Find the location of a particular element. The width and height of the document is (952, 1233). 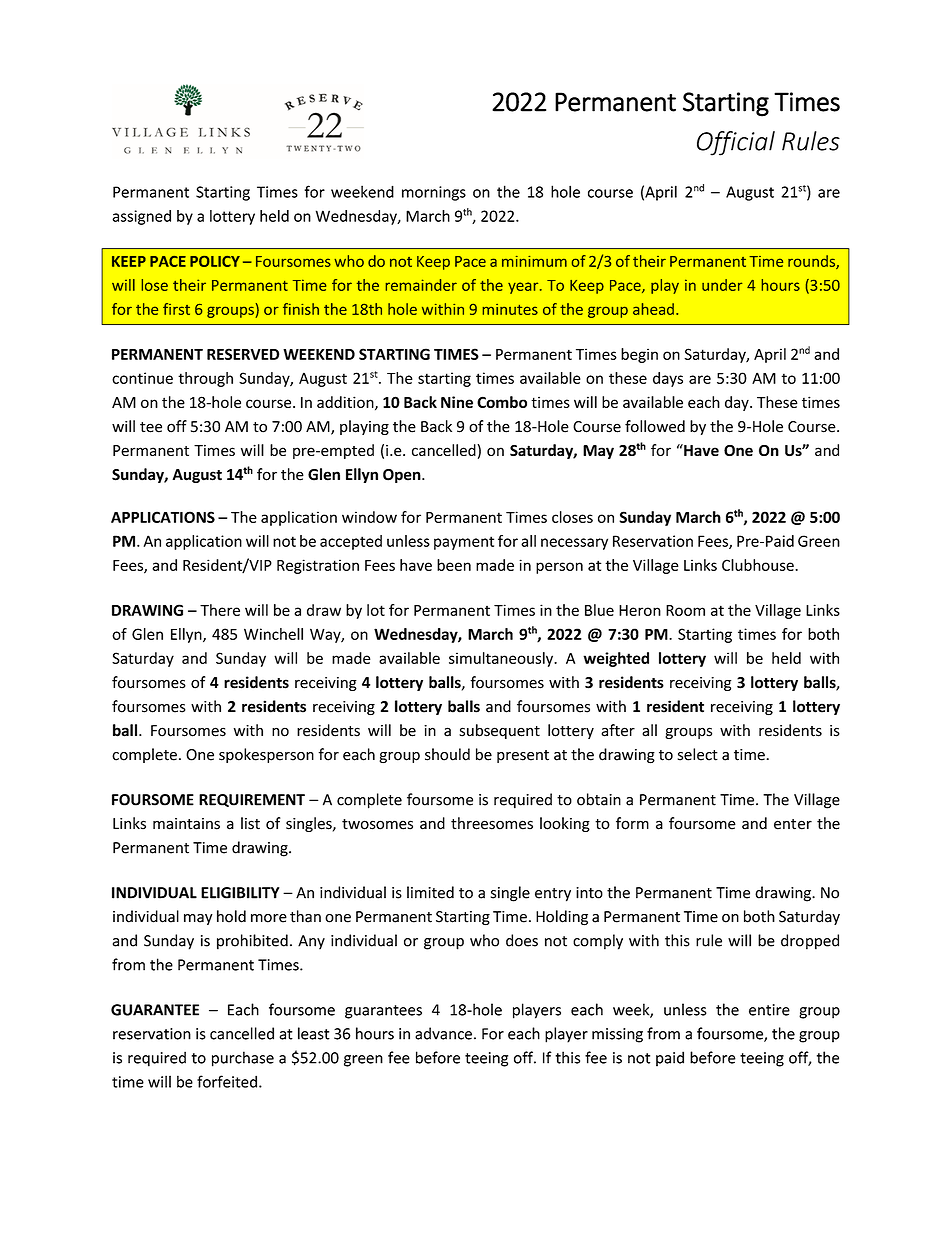

limited is located at coordinates (430, 892).
